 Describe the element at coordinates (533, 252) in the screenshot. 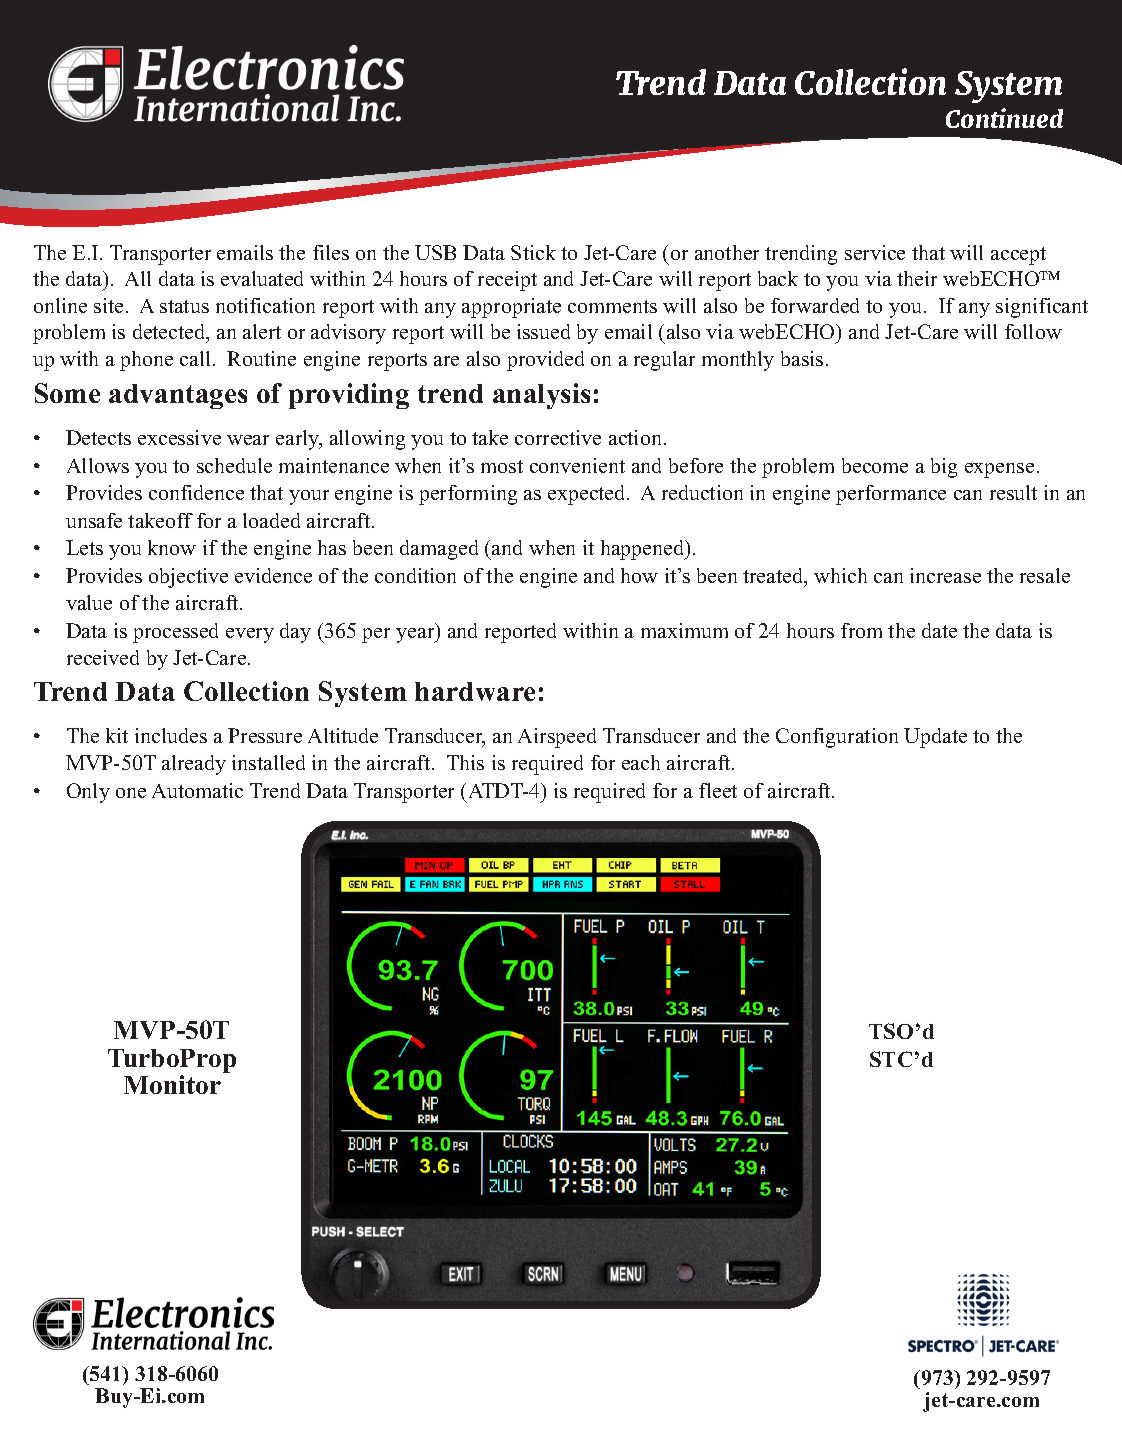

I see `Stick` at that location.
